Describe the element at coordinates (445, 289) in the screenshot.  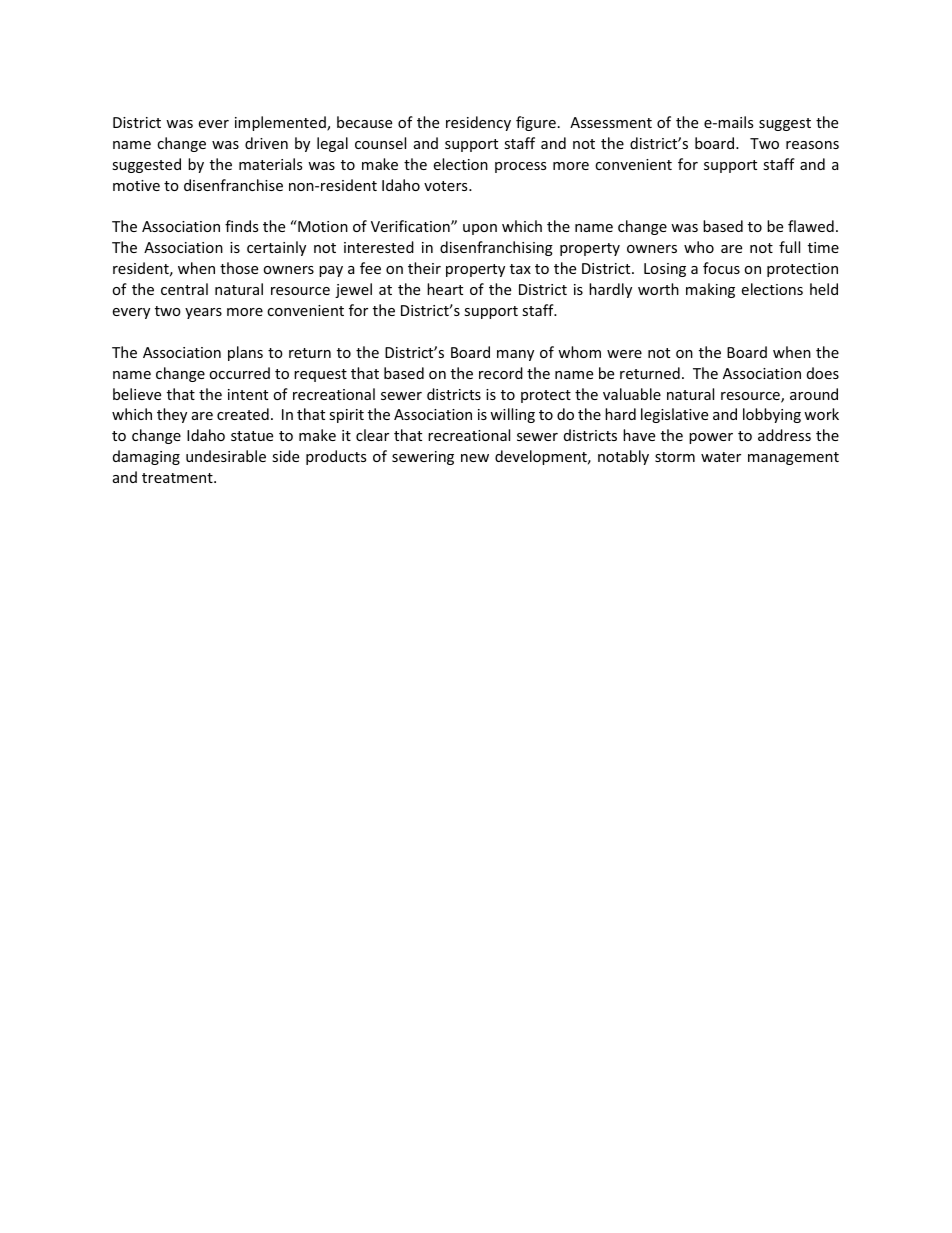
I see `heart` at that location.
